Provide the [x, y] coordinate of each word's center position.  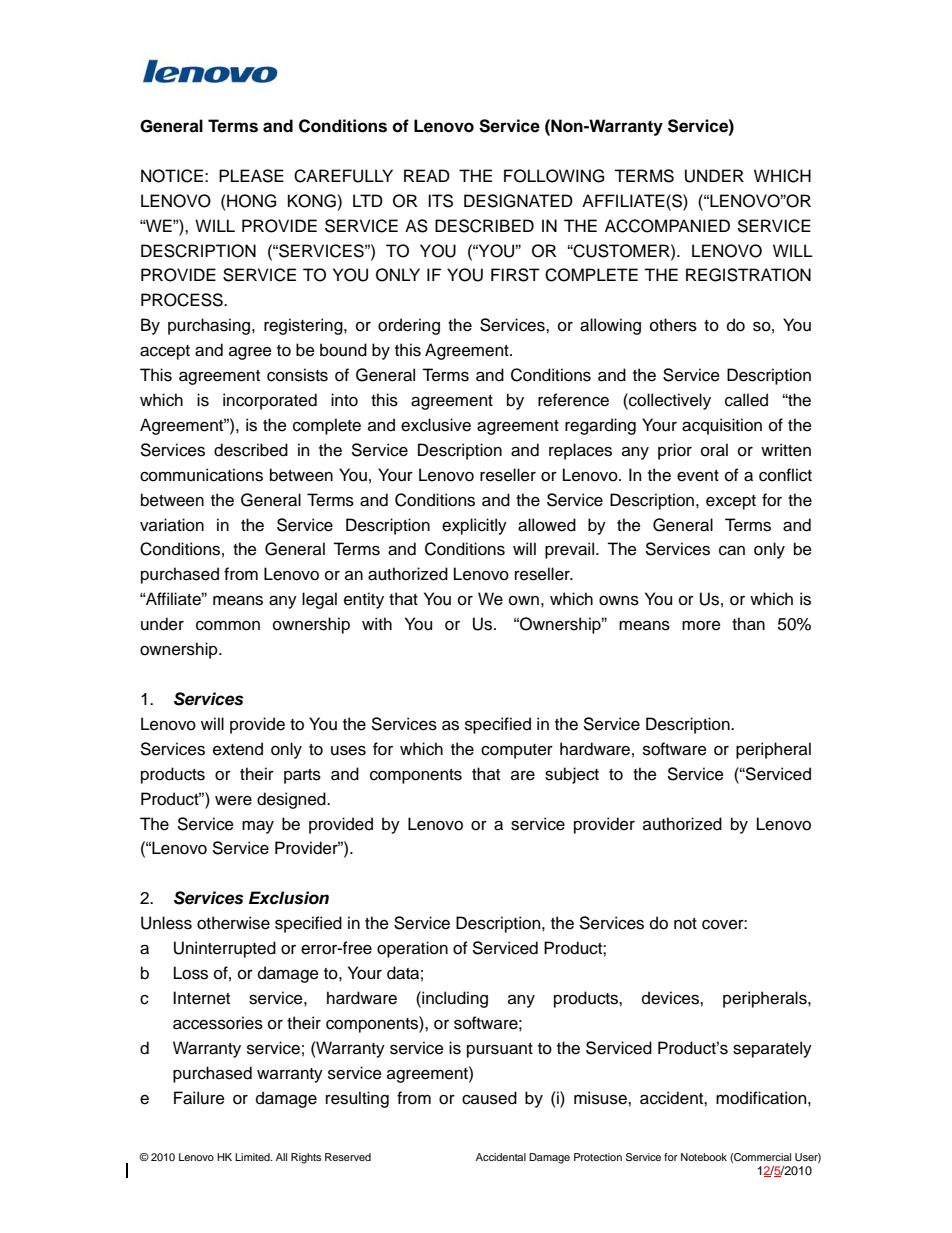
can [732, 550]
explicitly [474, 526]
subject [572, 775]
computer [517, 751]
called [746, 400]
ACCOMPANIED [667, 226]
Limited [253, 1157]
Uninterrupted [225, 949]
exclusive [436, 425]
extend [238, 749]
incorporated [270, 401]
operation [412, 949]
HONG [250, 201]
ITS [440, 201]
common [228, 626]
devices [671, 998]
